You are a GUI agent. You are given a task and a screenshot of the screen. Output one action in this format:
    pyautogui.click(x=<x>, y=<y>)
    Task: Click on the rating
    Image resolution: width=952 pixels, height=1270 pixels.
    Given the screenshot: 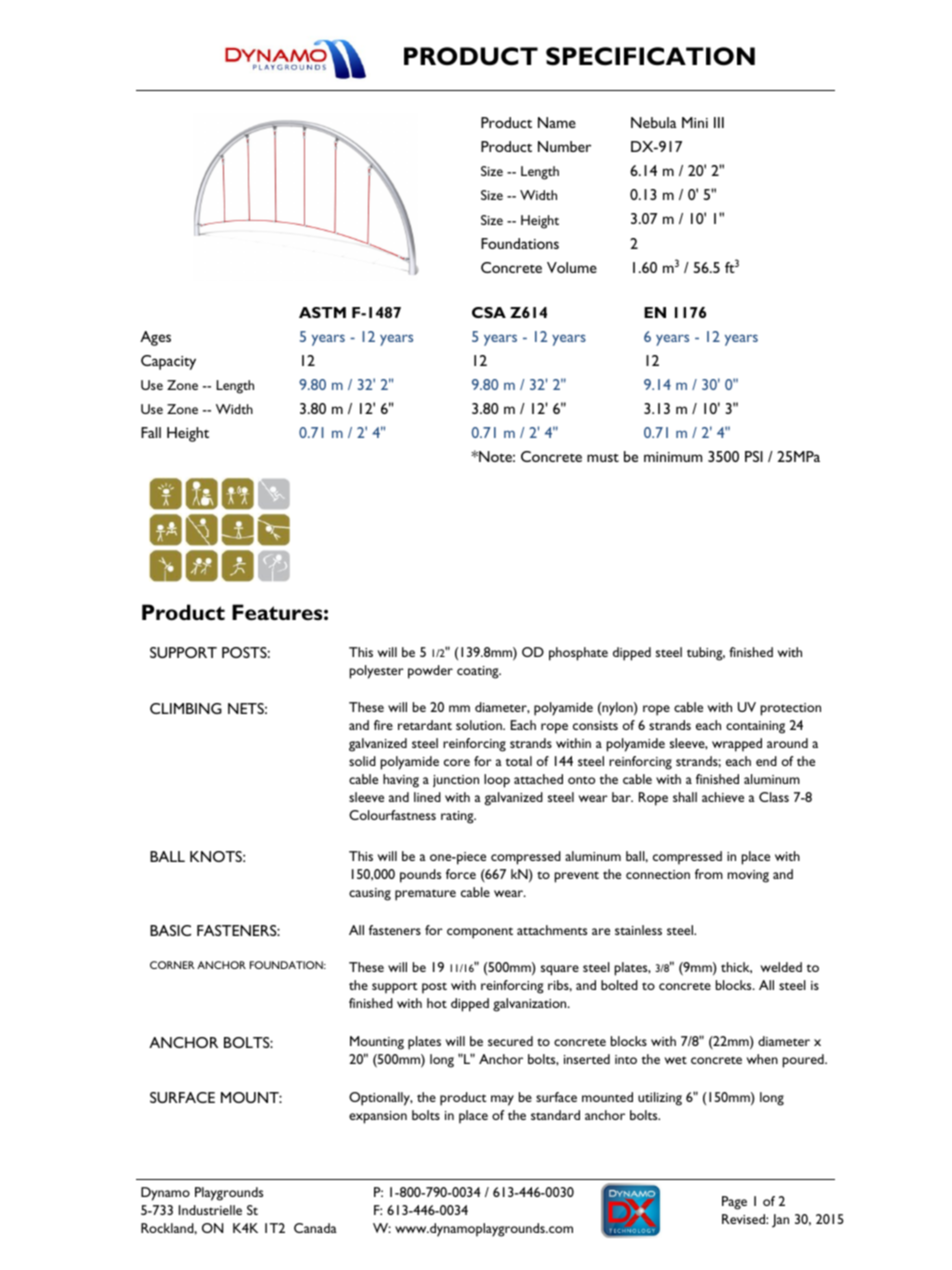 What is the action you would take?
    pyautogui.click(x=458, y=817)
